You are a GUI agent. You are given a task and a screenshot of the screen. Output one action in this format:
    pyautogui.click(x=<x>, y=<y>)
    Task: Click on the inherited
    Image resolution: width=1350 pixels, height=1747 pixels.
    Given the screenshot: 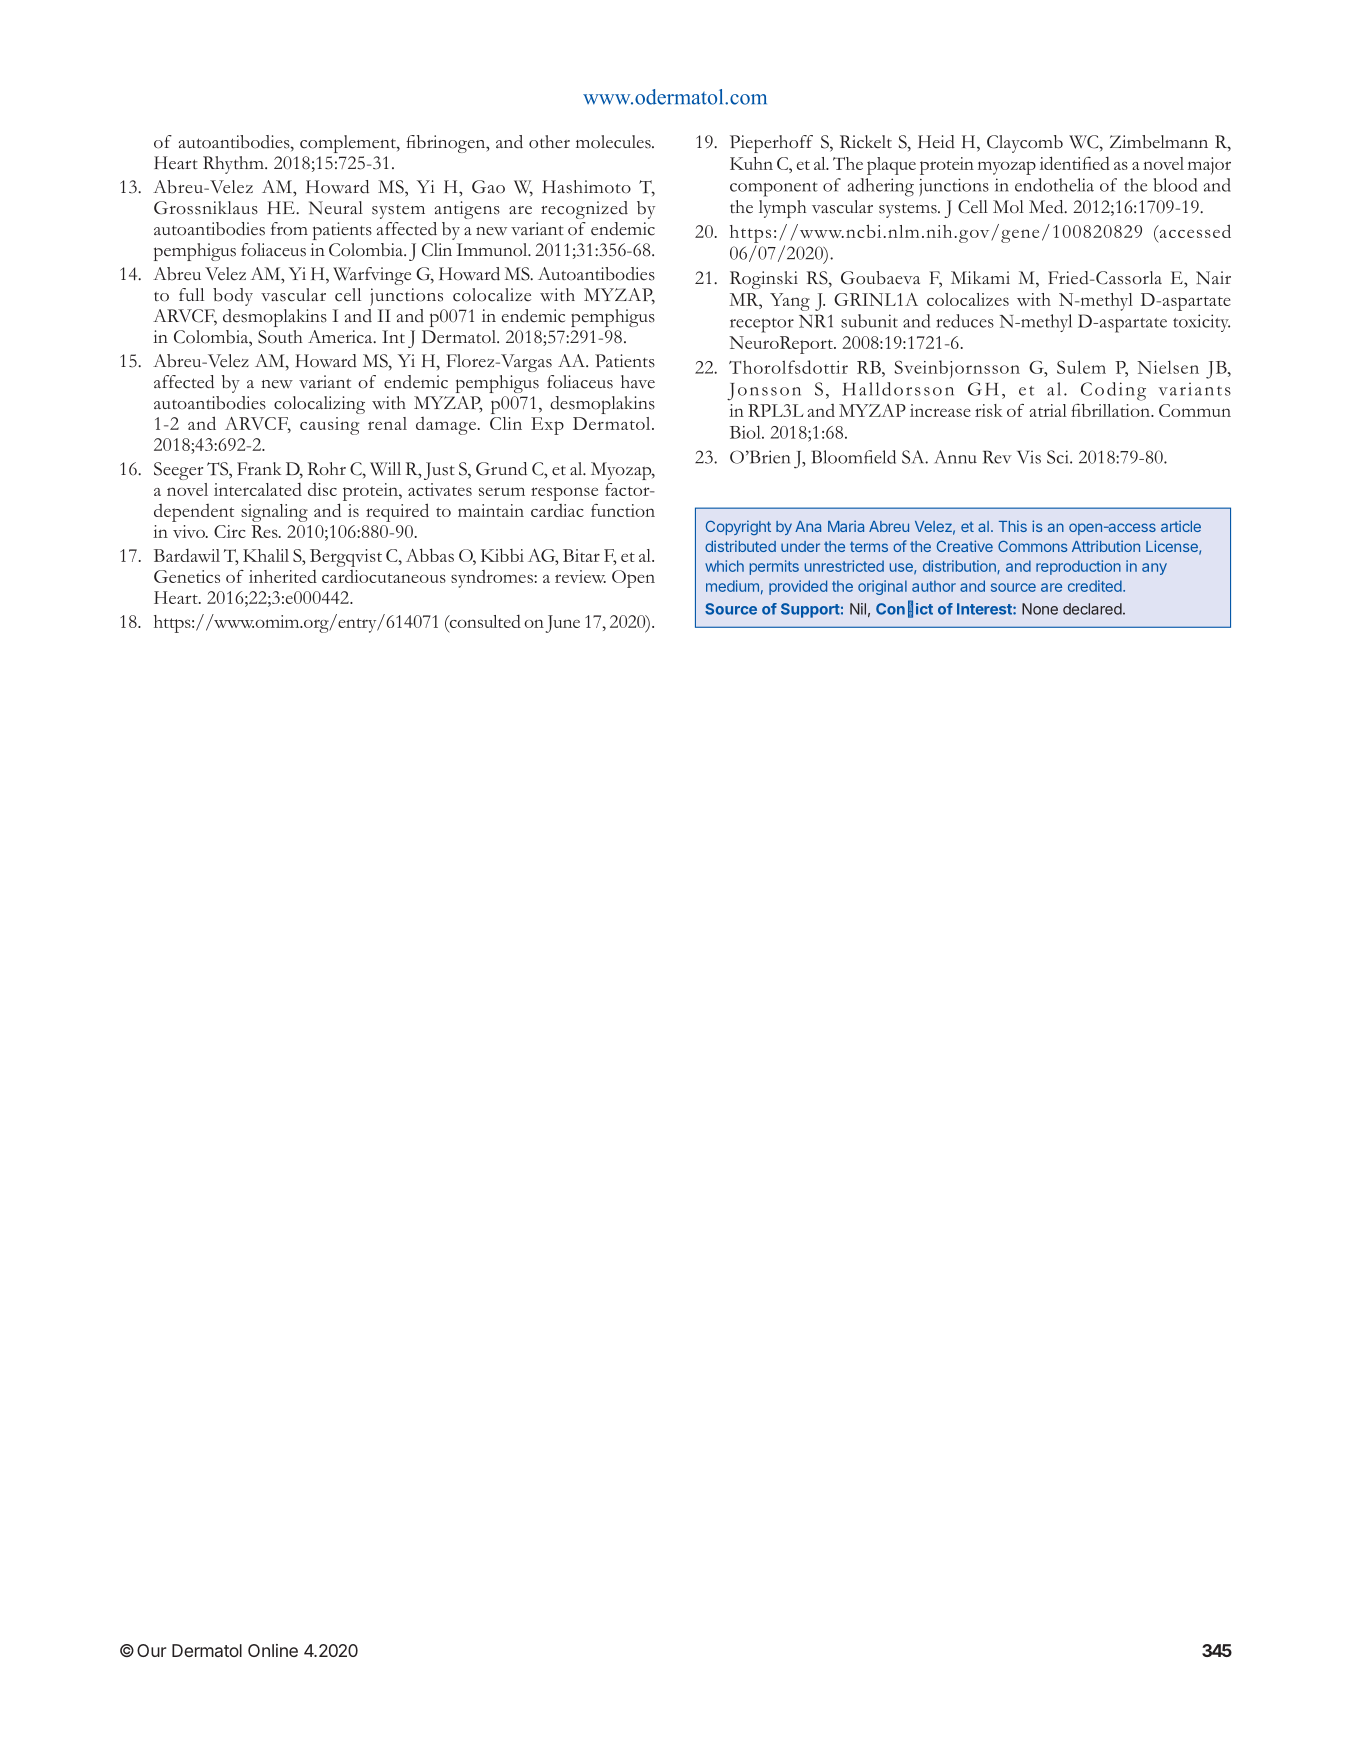 What is the action you would take?
    pyautogui.click(x=283, y=576)
